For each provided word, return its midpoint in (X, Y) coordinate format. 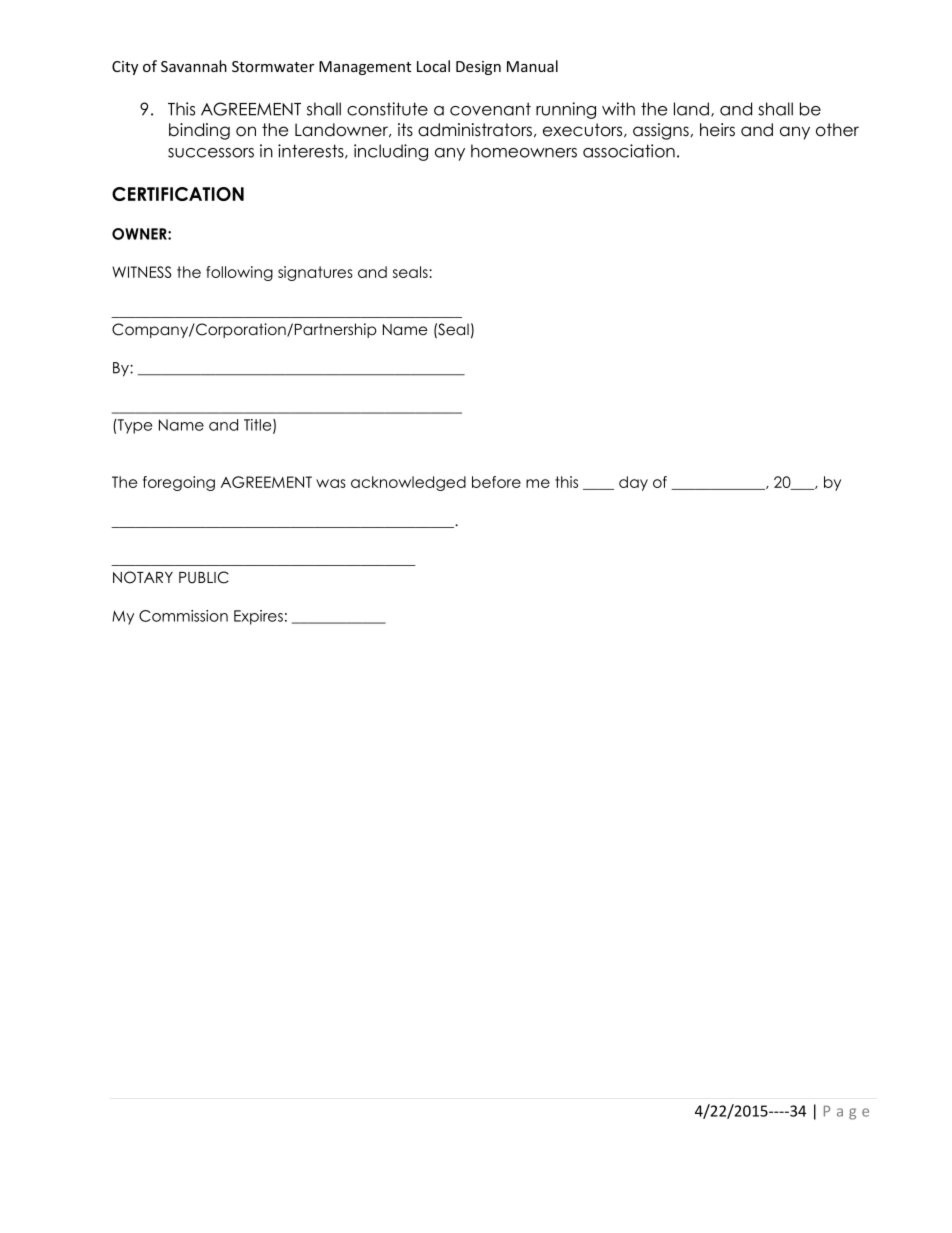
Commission (183, 616)
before (496, 482)
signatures (315, 273)
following (239, 273)
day (633, 483)
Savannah (194, 66)
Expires (258, 617)
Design (478, 68)
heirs (717, 130)
